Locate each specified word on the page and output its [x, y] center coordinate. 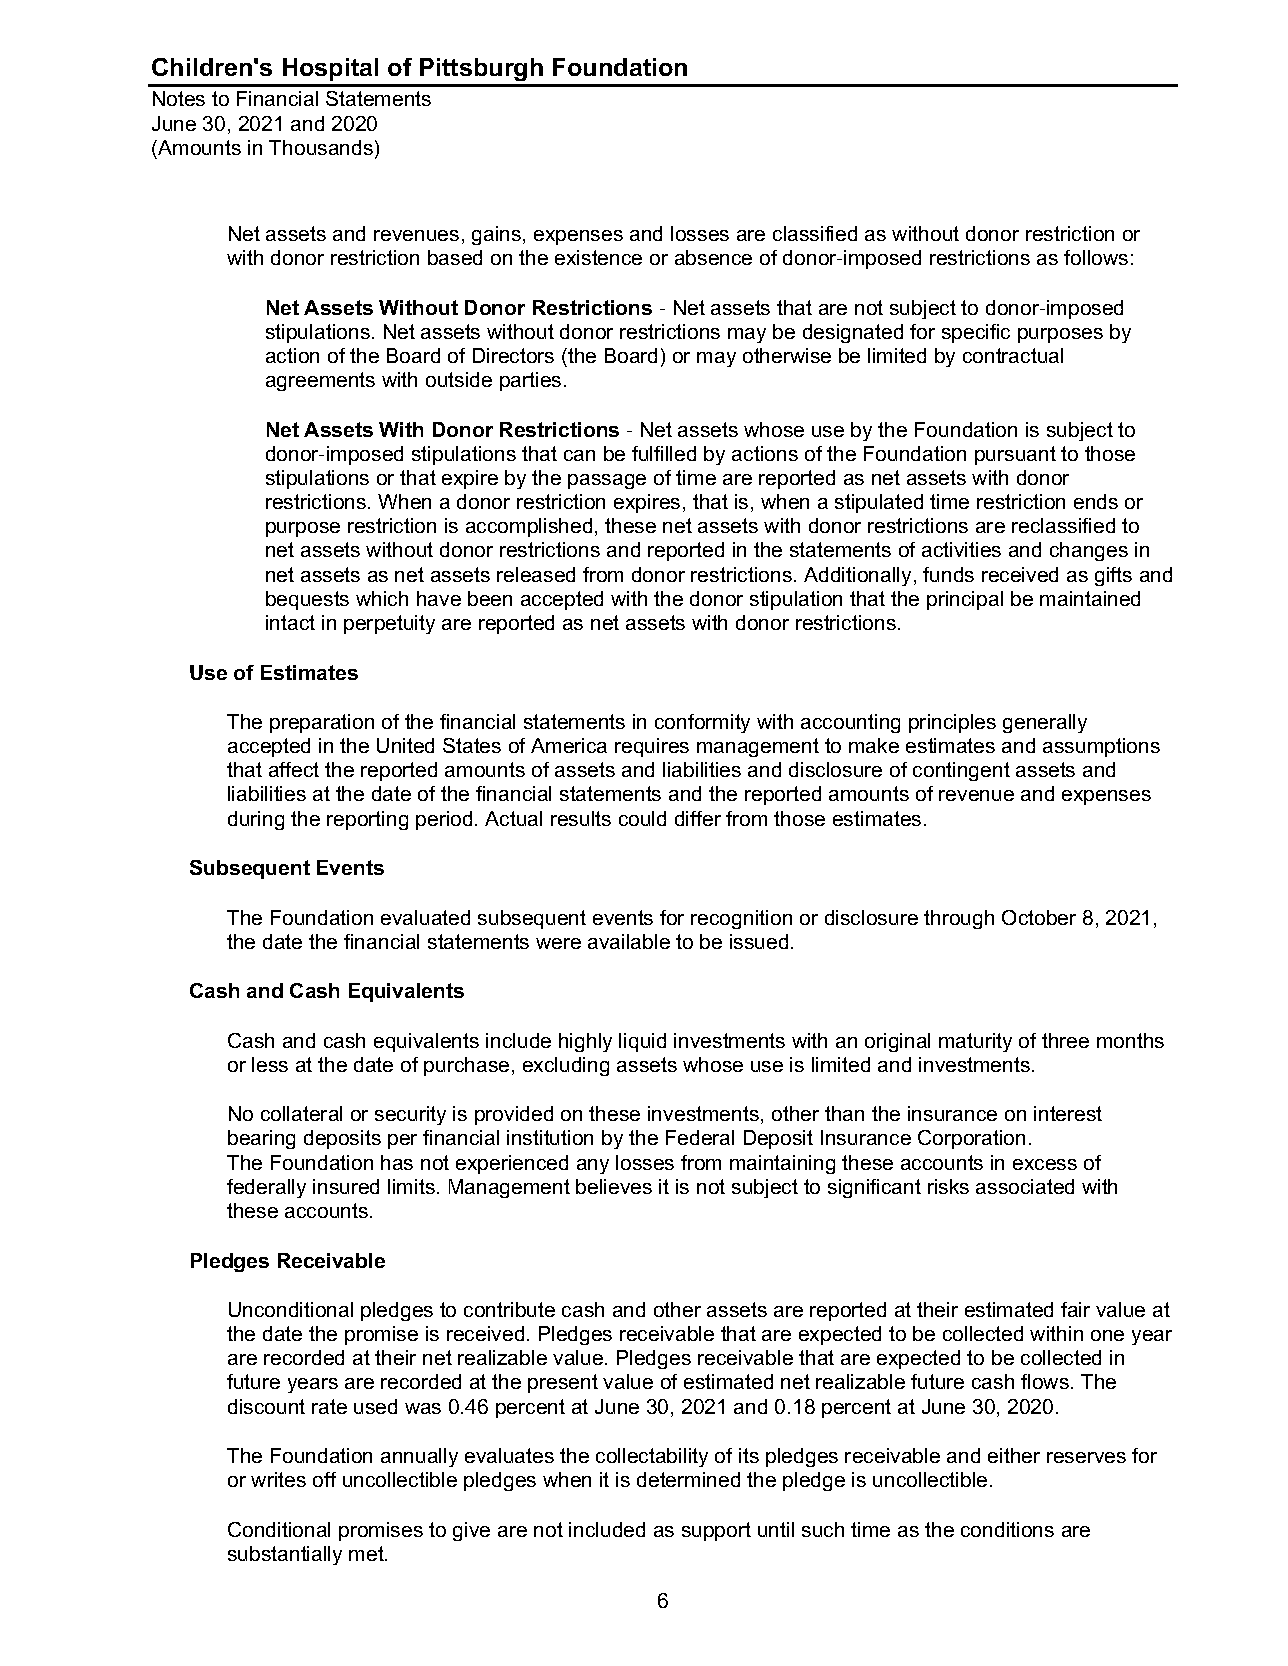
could [642, 818]
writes [278, 1479]
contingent [961, 771]
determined [688, 1479]
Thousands [321, 147]
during [256, 820]
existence [598, 257]
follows [1096, 257]
